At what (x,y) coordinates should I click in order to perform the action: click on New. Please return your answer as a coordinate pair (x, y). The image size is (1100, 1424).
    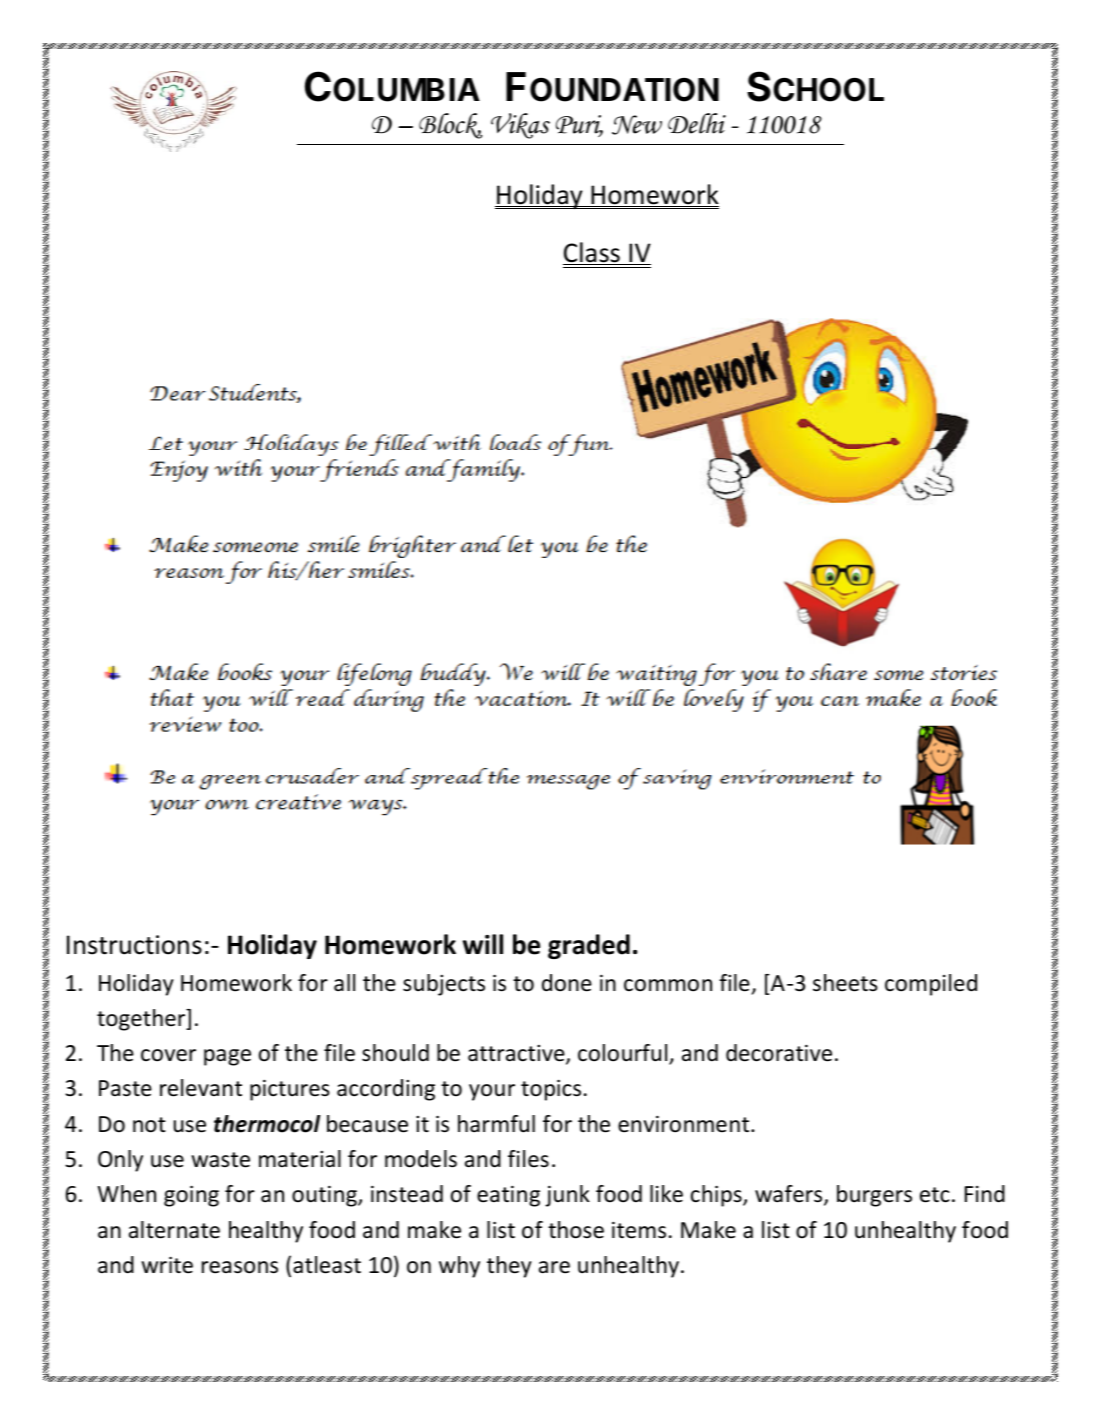
    Looking at the image, I should click on (637, 125).
